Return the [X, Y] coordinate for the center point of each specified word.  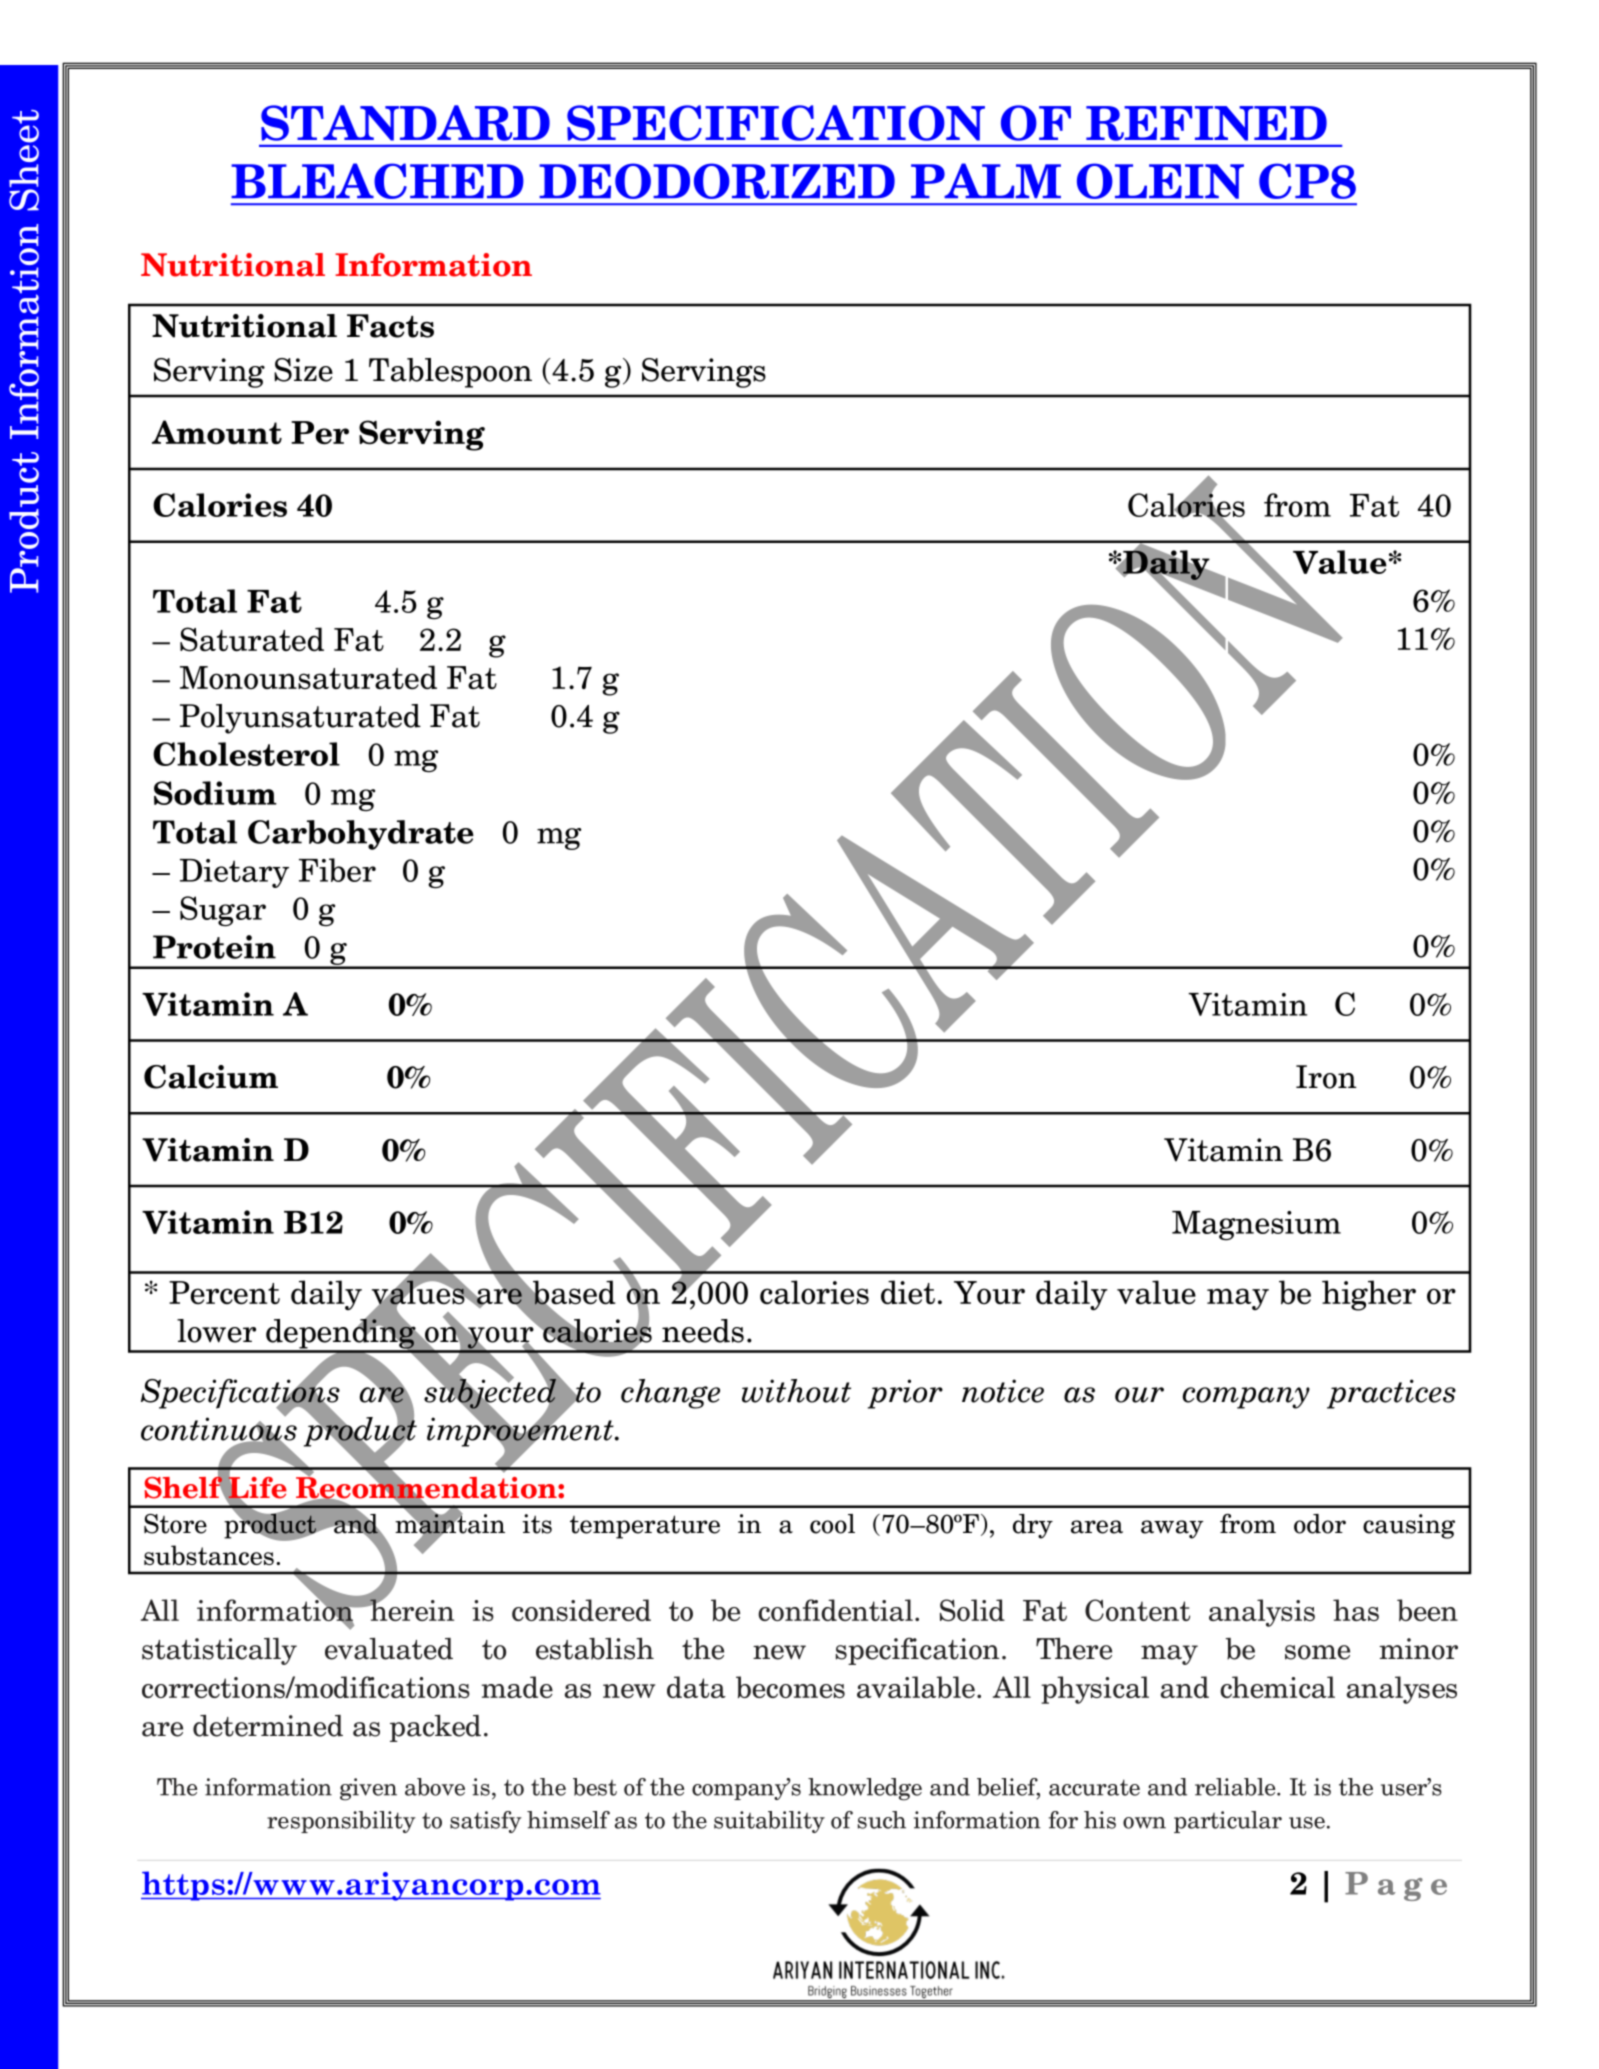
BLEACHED [377, 181]
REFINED [1206, 123]
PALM [986, 180]
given [368, 1789]
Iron [1326, 1077]
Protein [214, 947]
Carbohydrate [361, 835]
